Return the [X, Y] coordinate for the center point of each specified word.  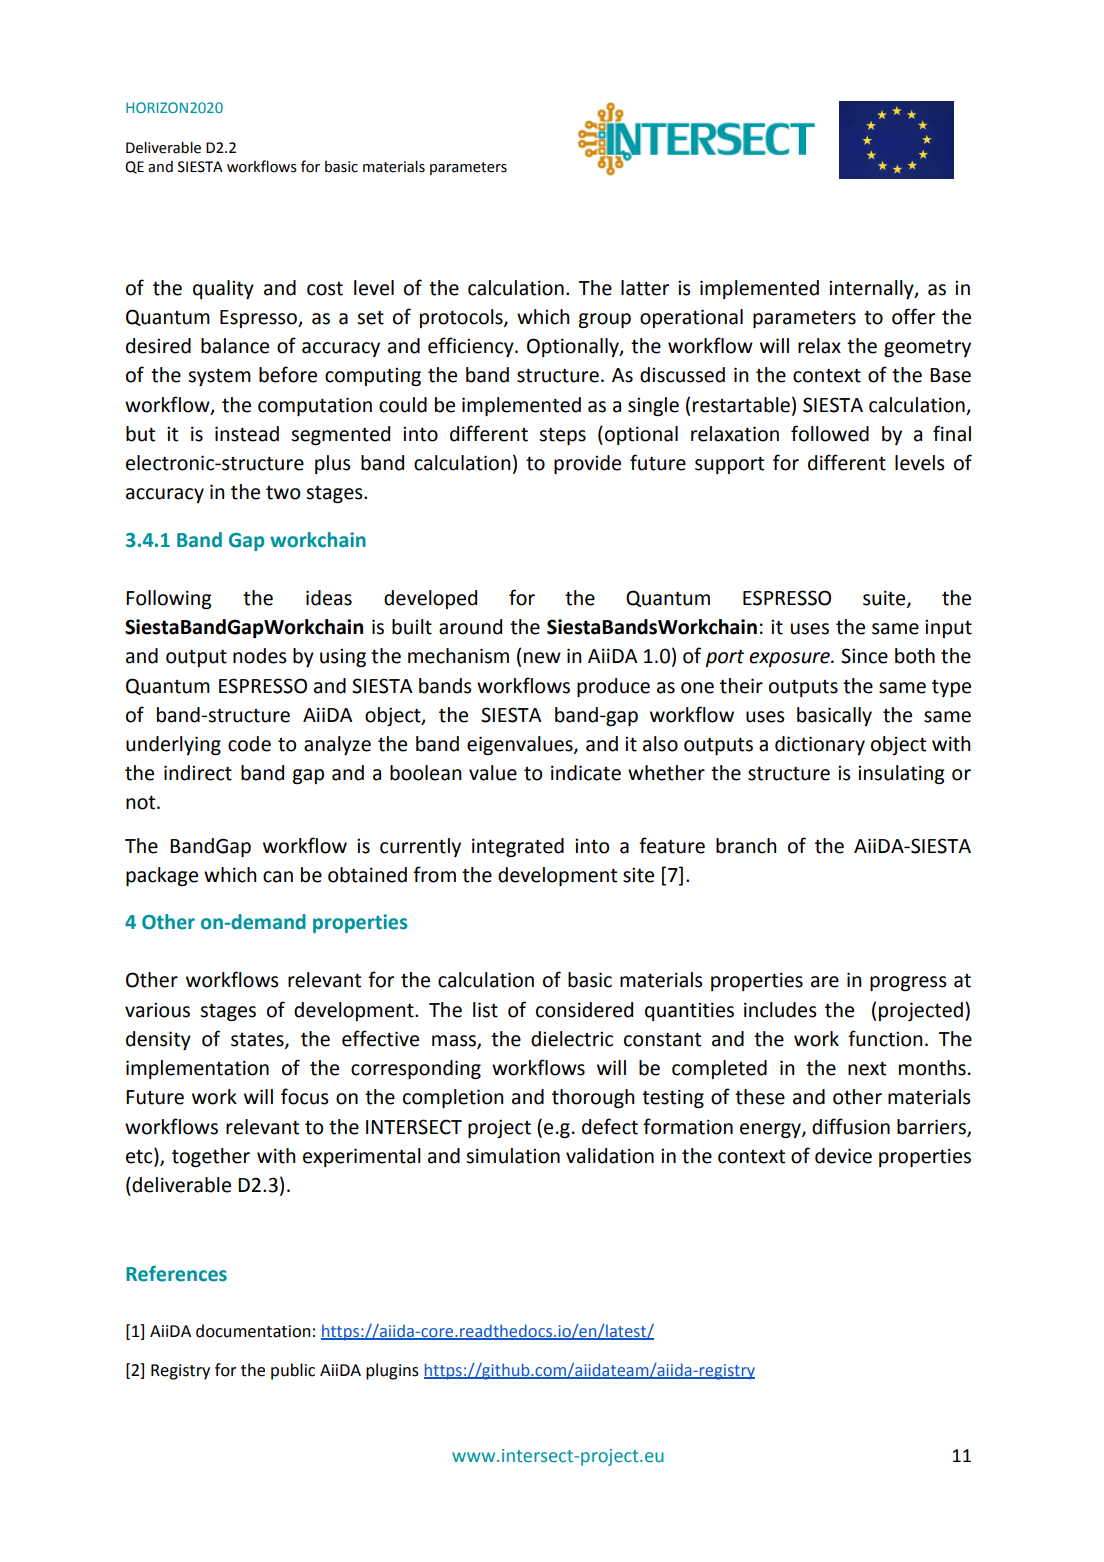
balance [235, 346]
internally [872, 289]
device [843, 1156]
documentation [253, 1331]
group [605, 320]
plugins [392, 1371]
